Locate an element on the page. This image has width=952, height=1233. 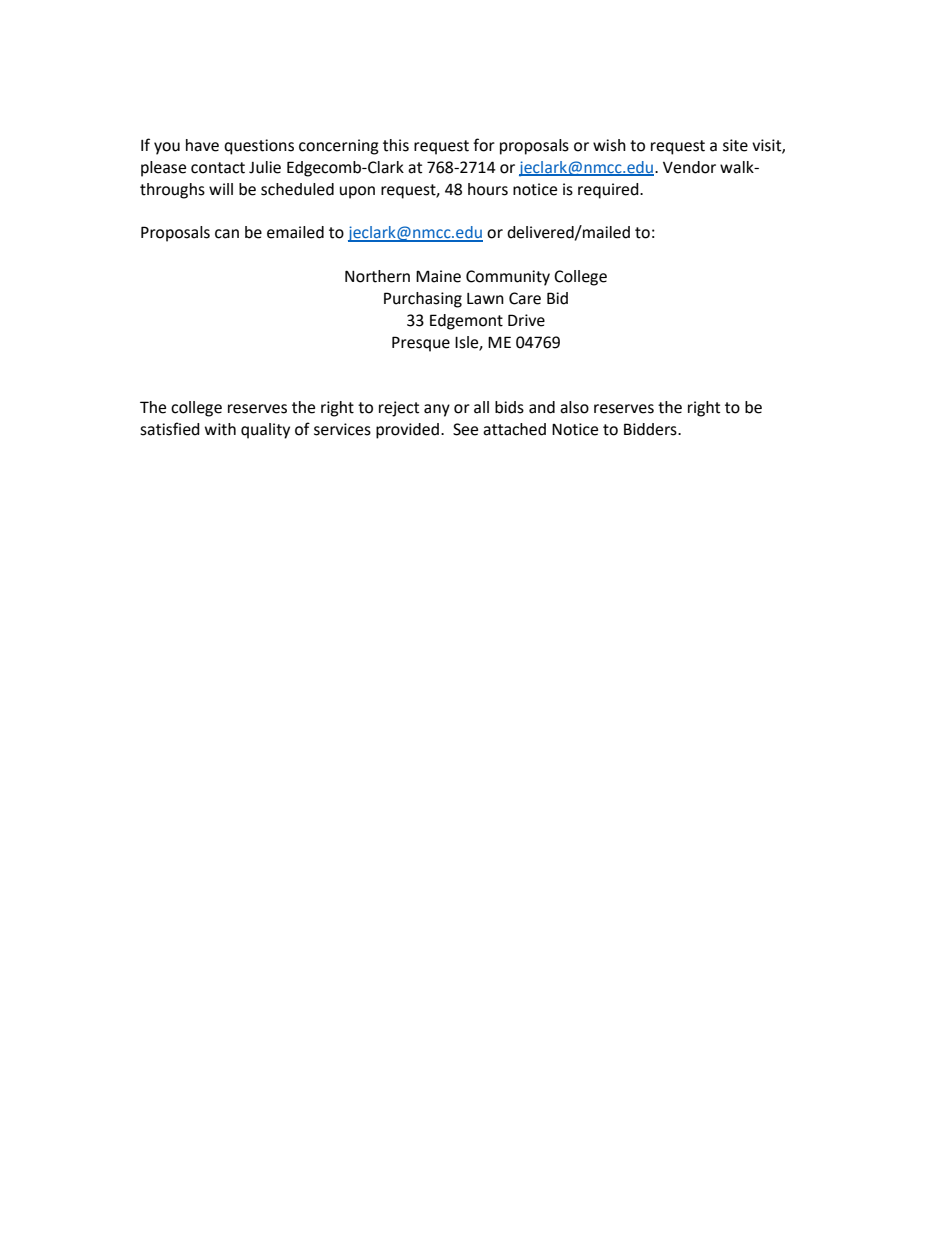
questions is located at coordinates (259, 147).
